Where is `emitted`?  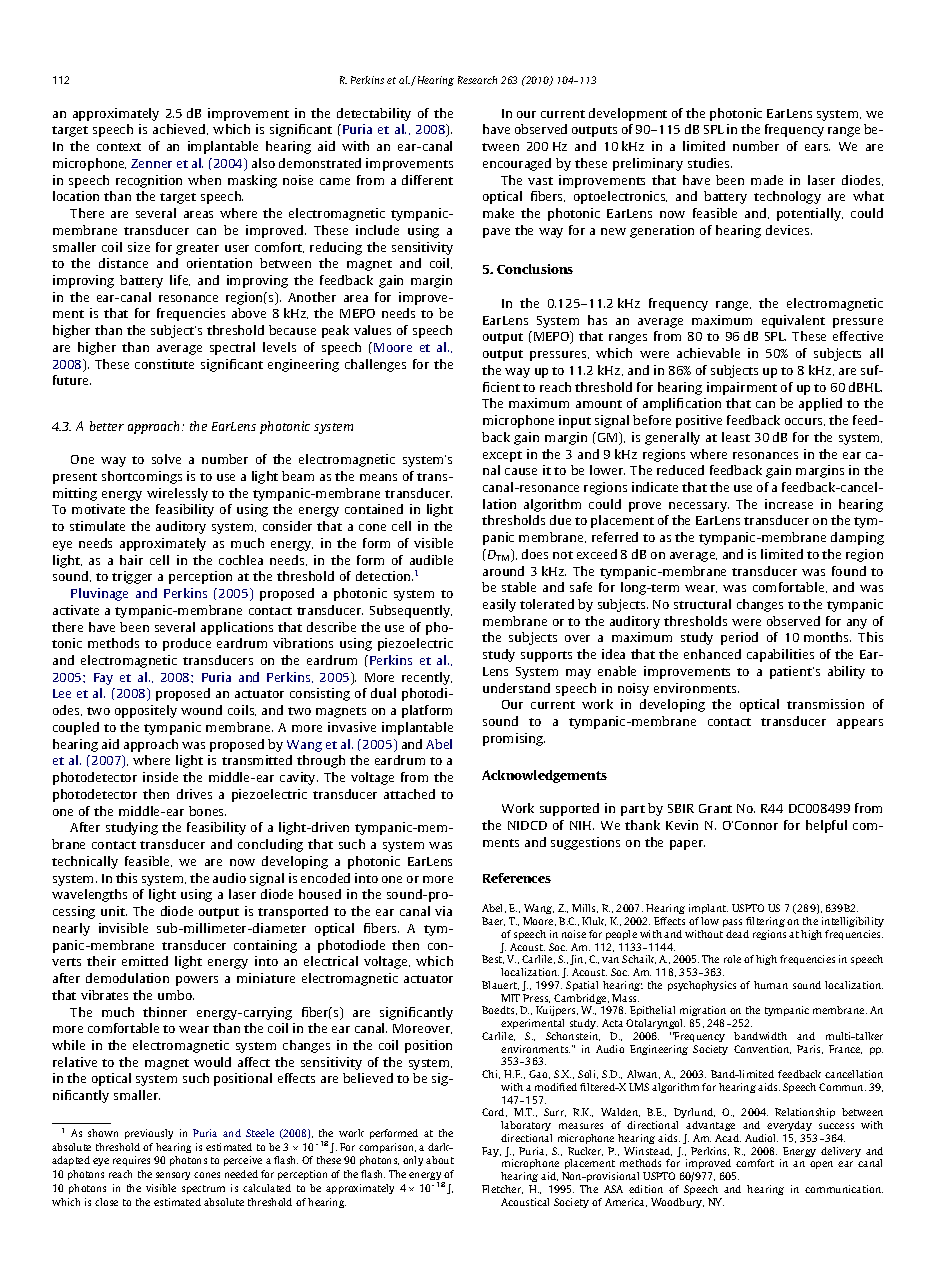
emitted is located at coordinates (145, 961).
